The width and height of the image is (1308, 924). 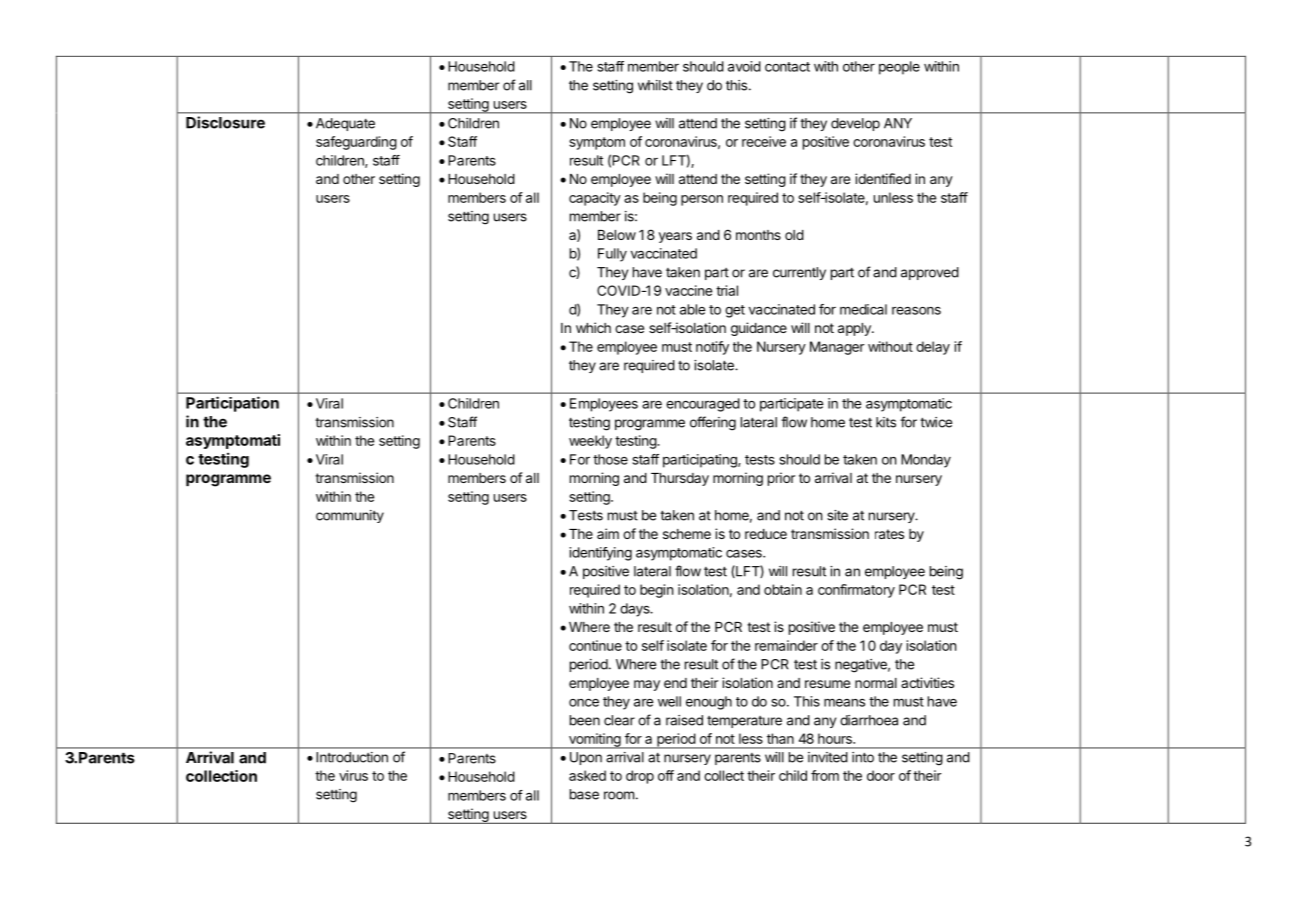 I want to click on days, so click(x=636, y=610).
